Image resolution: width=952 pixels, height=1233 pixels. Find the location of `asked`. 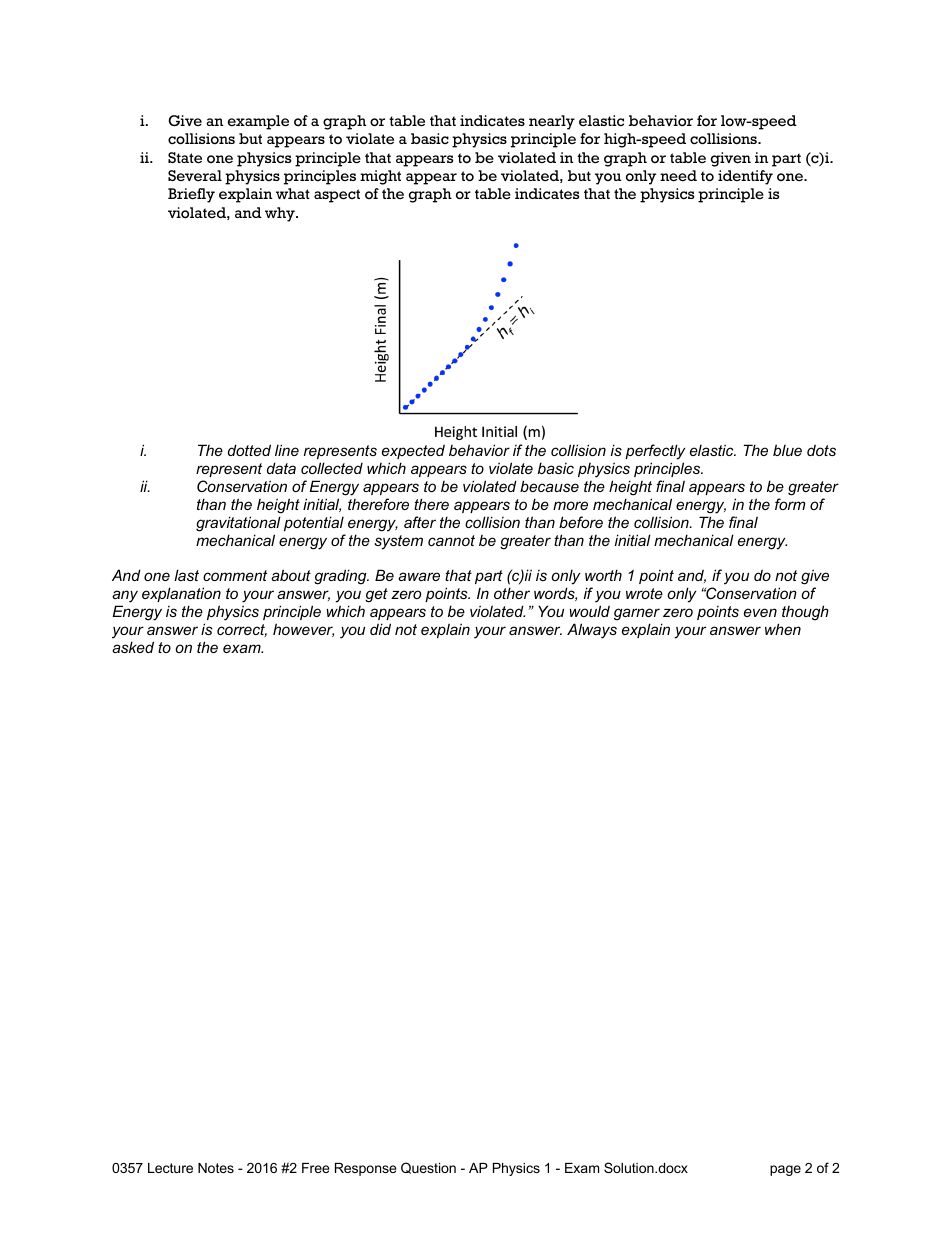

asked is located at coordinates (133, 647).
